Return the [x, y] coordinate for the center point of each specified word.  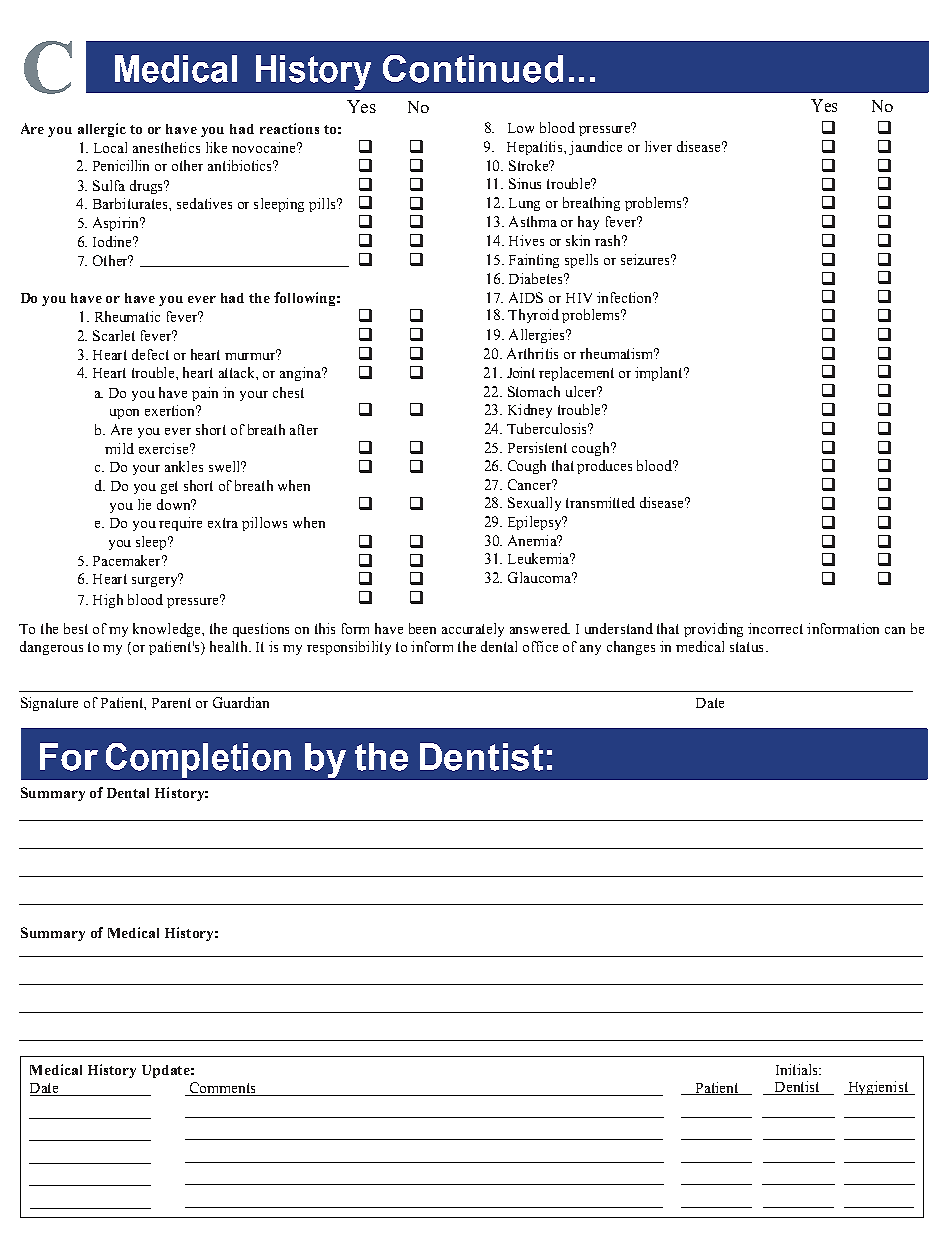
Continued [473, 69]
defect [150, 354]
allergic [102, 130]
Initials [798, 1069]
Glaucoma [541, 577]
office [540, 646]
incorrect [775, 628]
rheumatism [618, 353]
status [746, 647]
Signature [49, 704]
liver [658, 146]
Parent [171, 703]
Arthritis [532, 353]
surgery [155, 581]
